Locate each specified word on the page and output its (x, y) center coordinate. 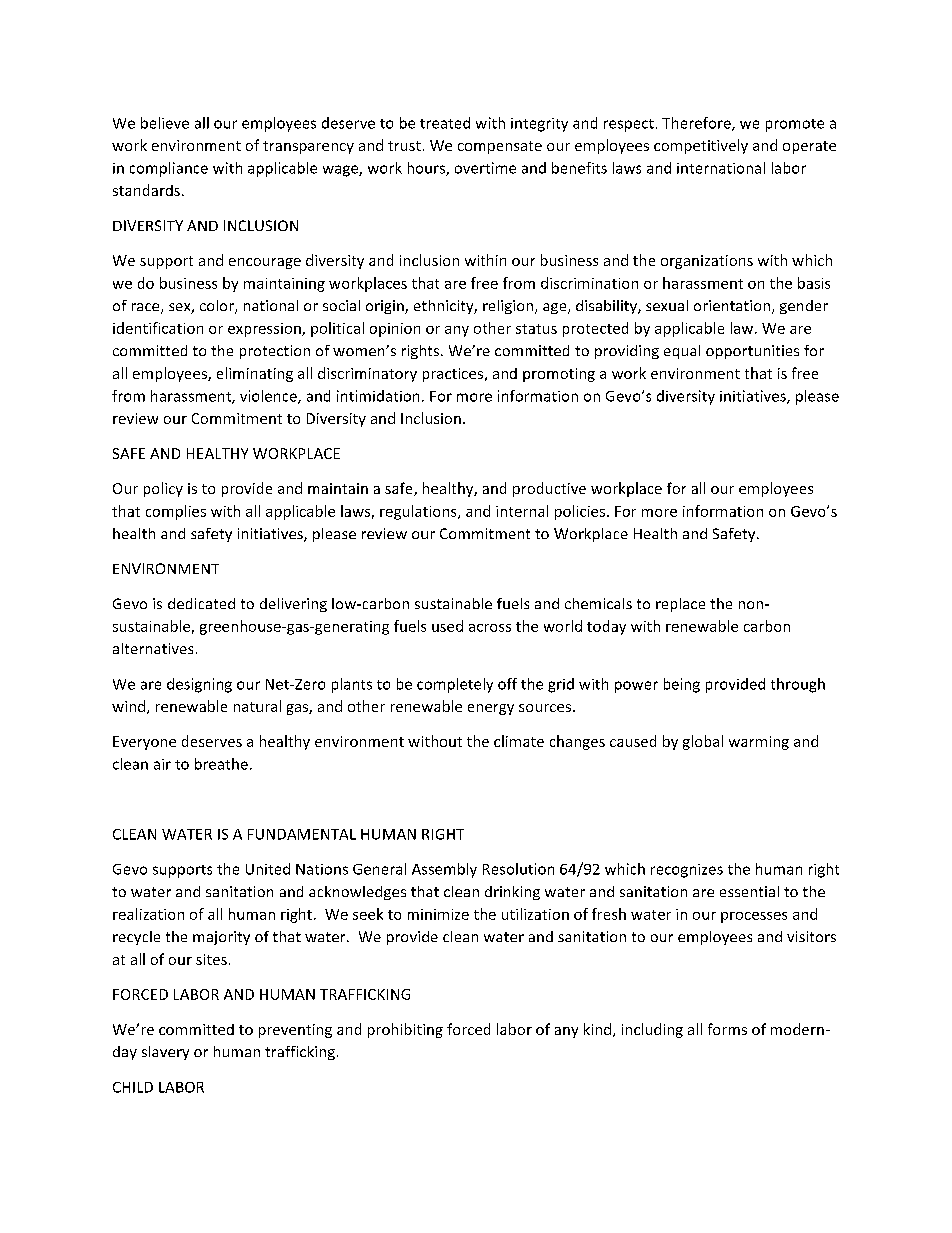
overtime (485, 168)
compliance (169, 169)
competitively (701, 146)
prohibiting (405, 1030)
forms (727, 1029)
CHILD (133, 1087)
